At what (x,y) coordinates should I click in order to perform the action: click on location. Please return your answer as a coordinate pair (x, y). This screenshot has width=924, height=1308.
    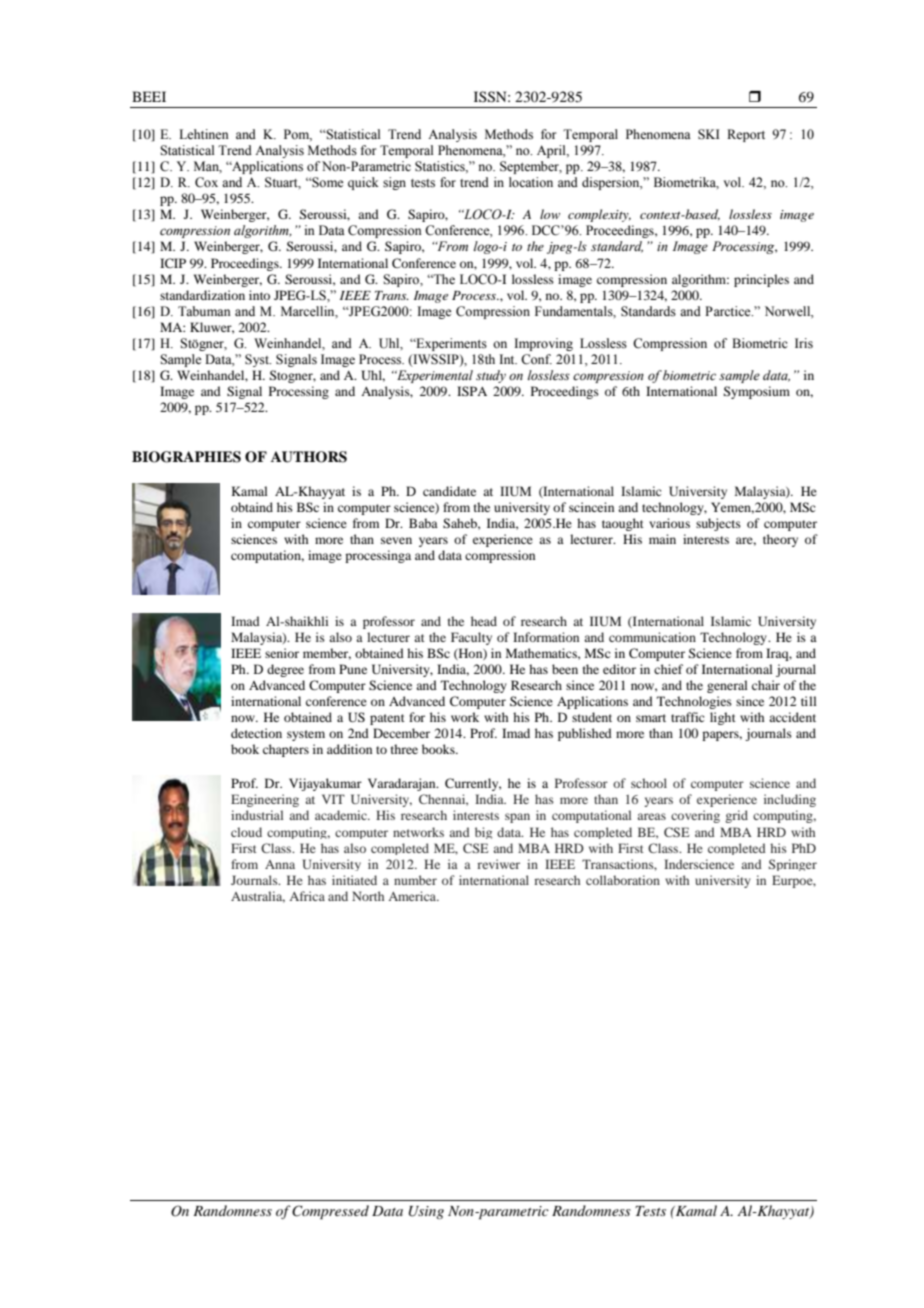
    Looking at the image, I should click on (531, 182).
